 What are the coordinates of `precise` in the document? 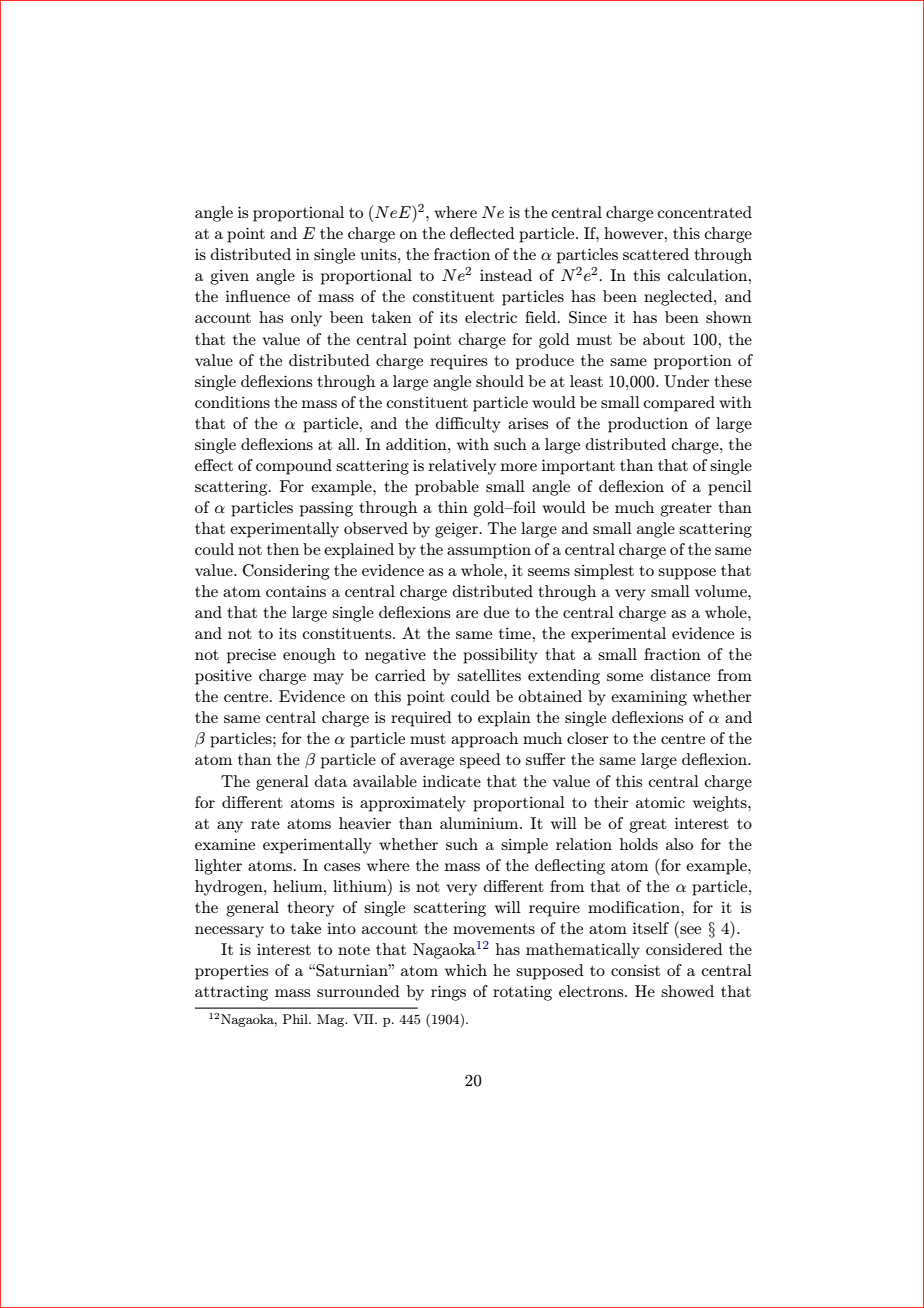 It's located at (251, 656).
